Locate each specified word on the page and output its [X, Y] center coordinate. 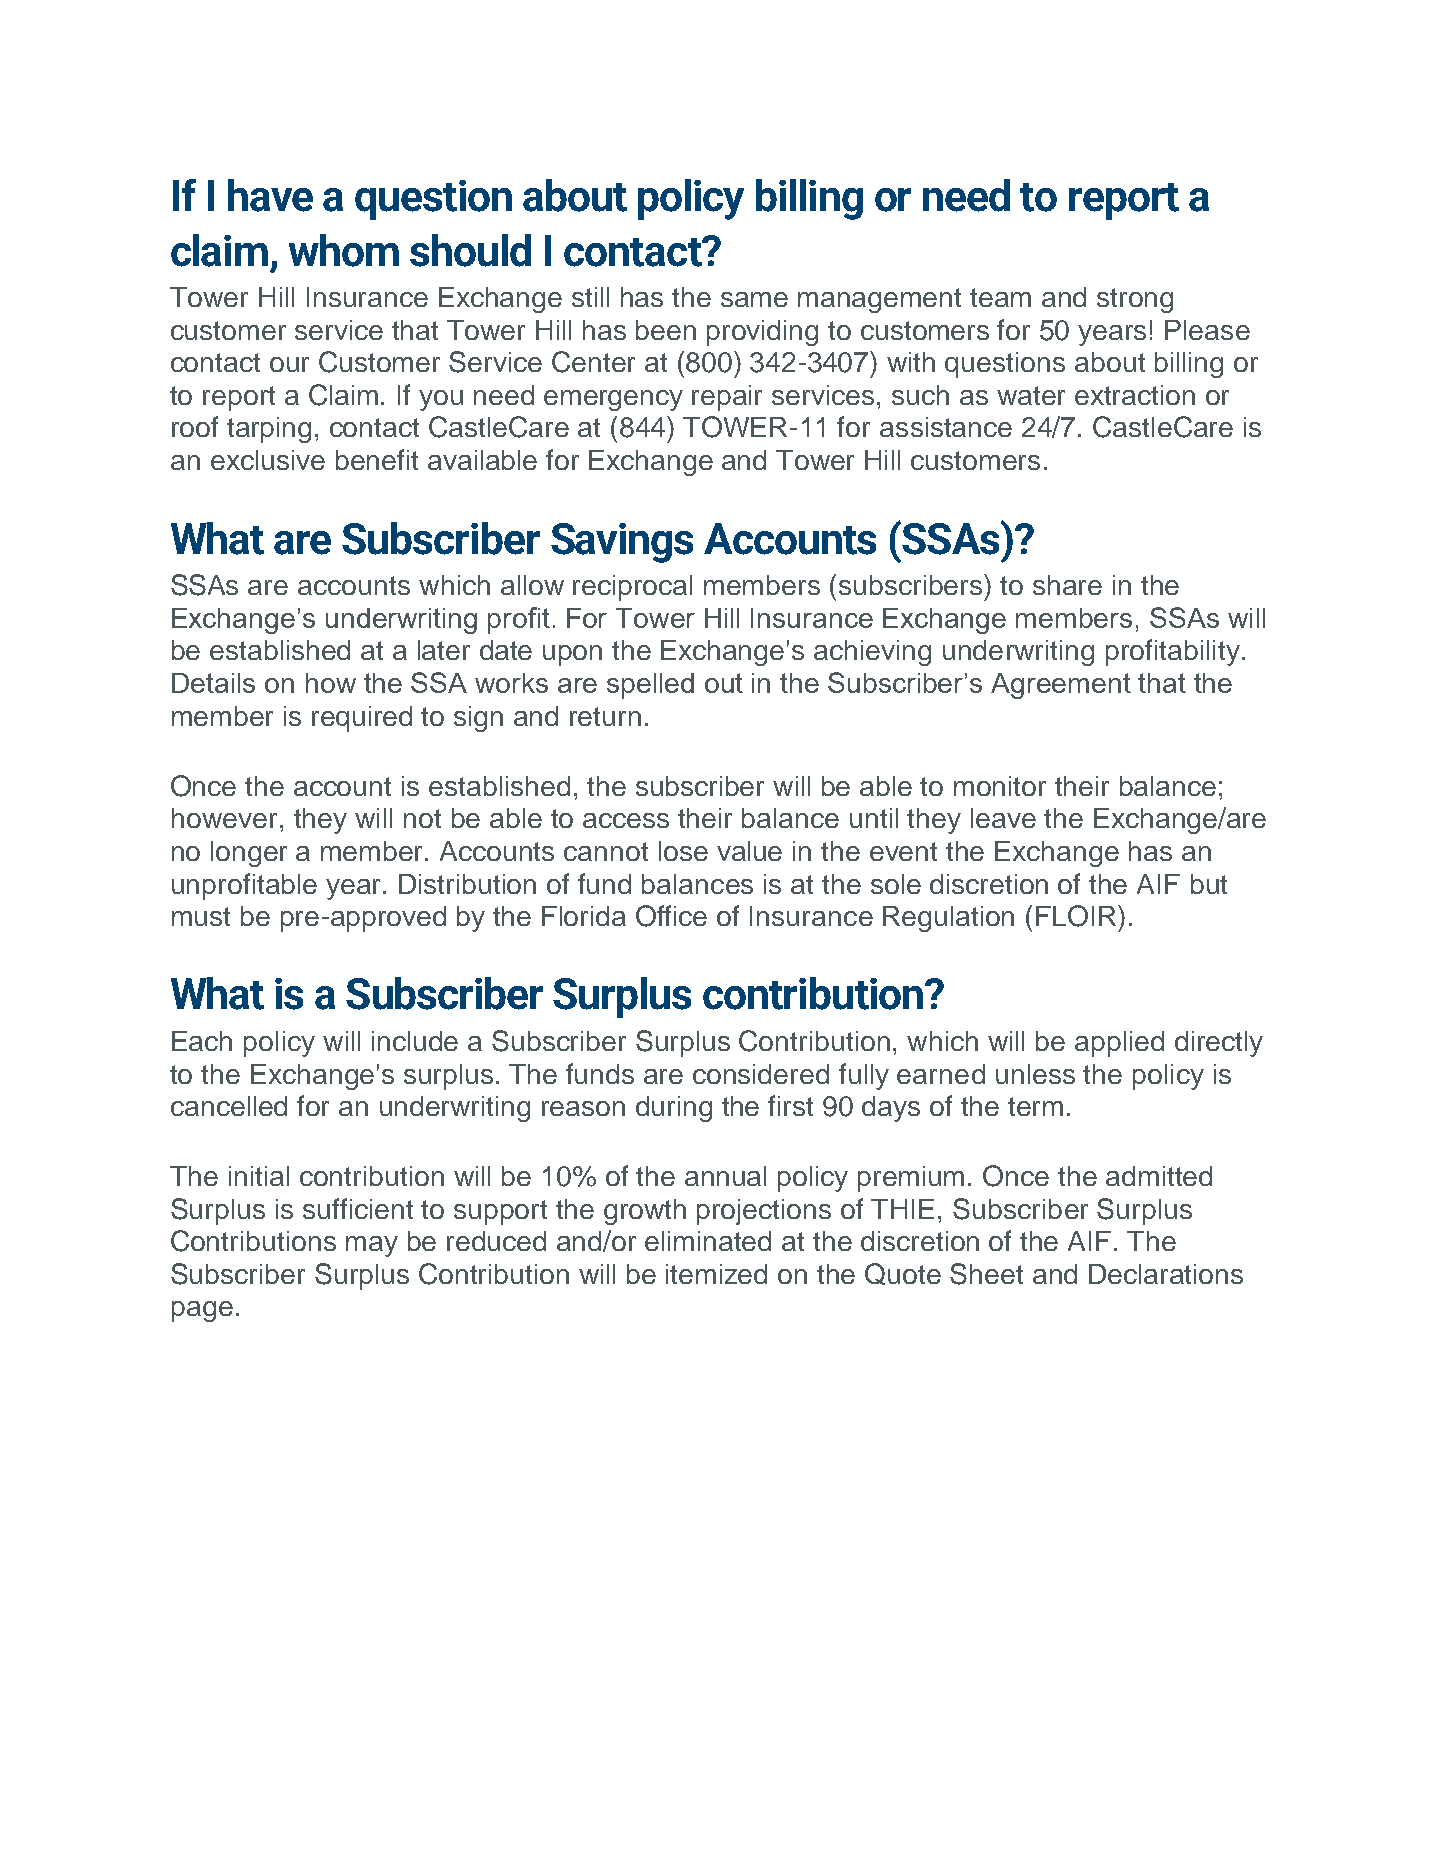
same [754, 299]
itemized [716, 1274]
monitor [1000, 786]
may [372, 1246]
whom [344, 250]
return [605, 716]
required [362, 719]
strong [1135, 300]
